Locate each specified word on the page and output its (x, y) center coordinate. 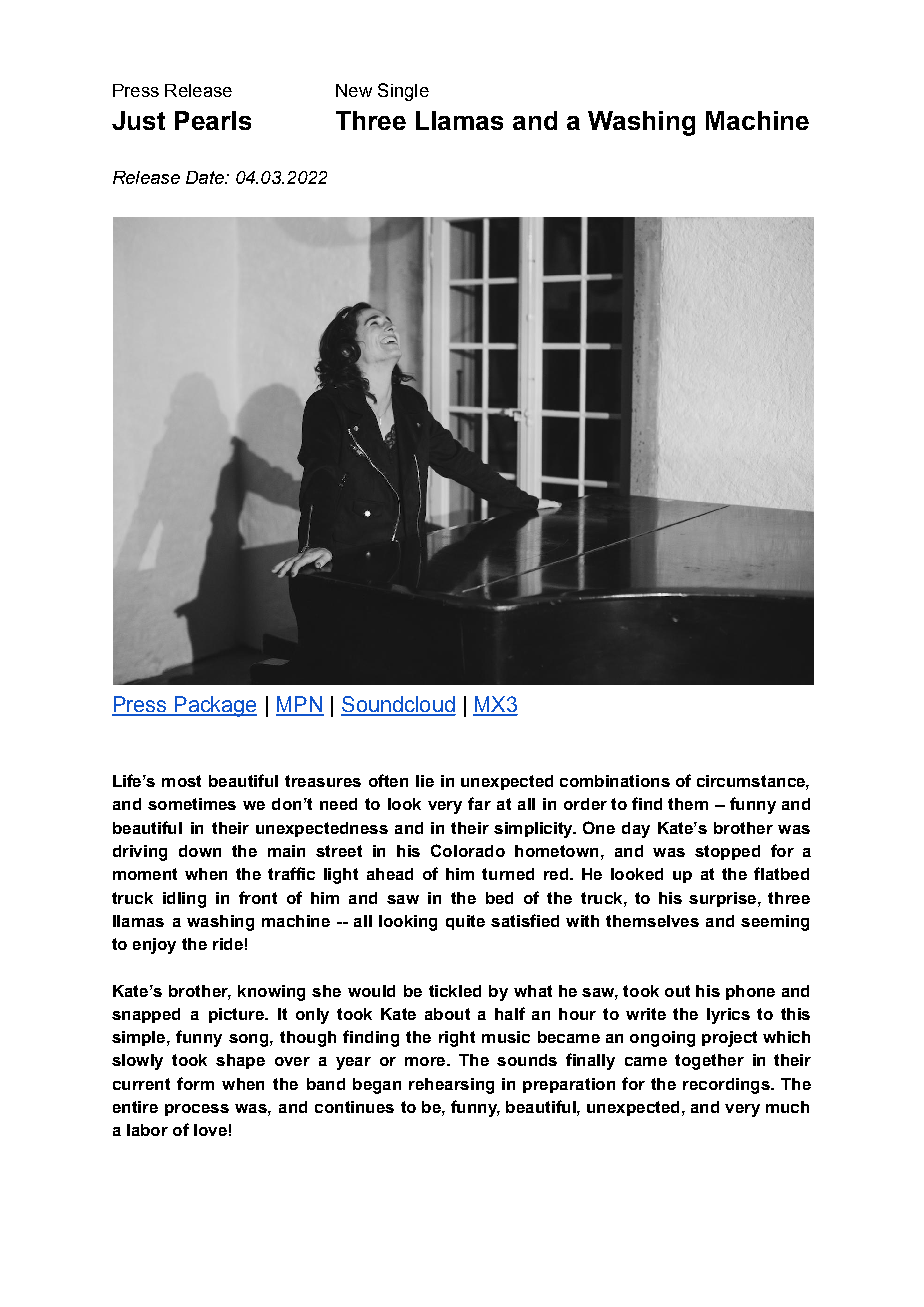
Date (206, 177)
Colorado (468, 850)
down (200, 851)
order (585, 804)
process (197, 1110)
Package (214, 706)
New (354, 90)
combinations (615, 781)
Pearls (213, 120)
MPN (300, 705)
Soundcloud (398, 705)
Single (403, 92)
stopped (727, 852)
